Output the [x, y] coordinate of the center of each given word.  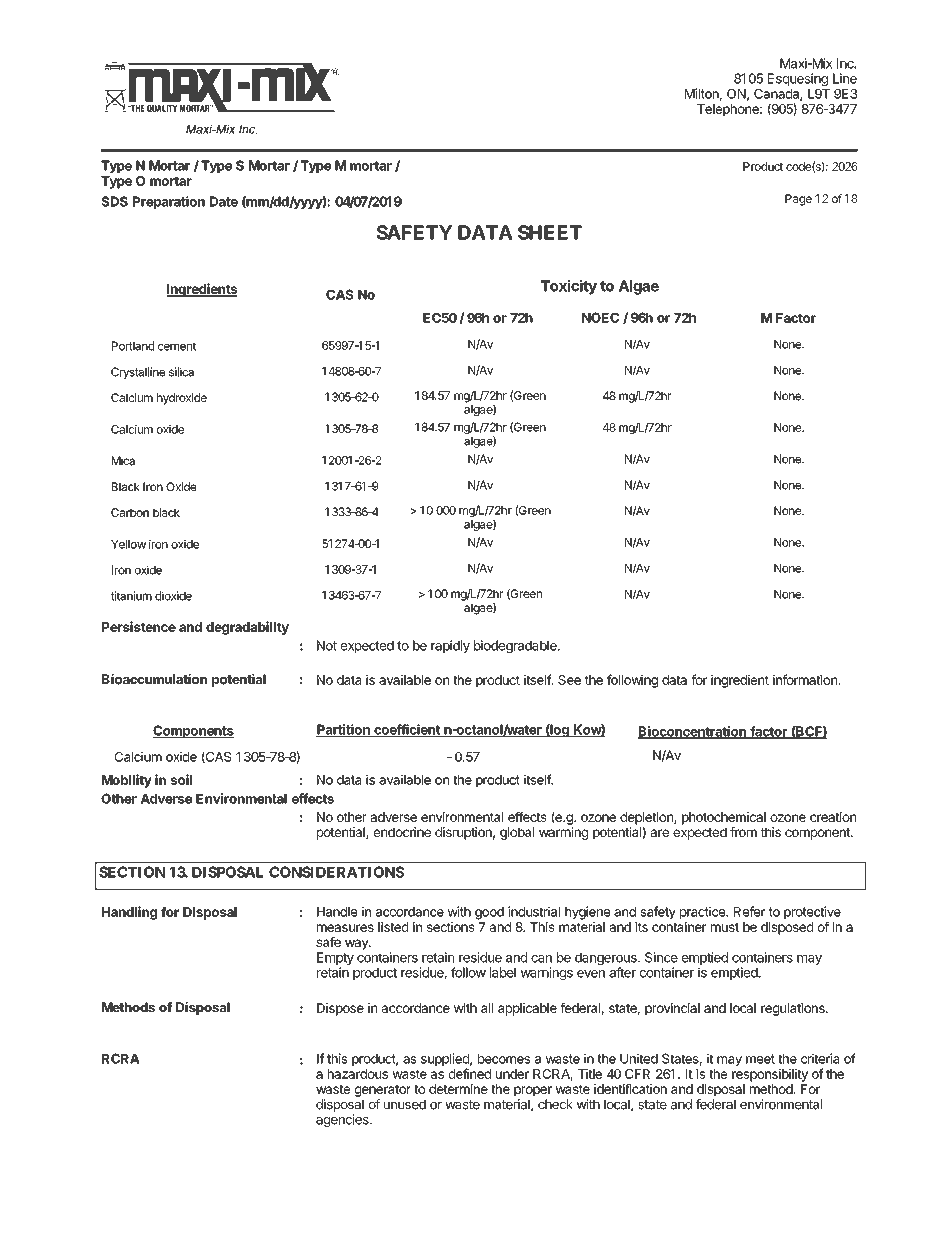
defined [470, 1073]
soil [181, 779]
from [743, 832]
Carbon [130, 512]
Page [798, 200]
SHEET [550, 232]
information [806, 679]
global [517, 833]
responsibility [770, 1075]
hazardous [358, 1074]
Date [224, 201]
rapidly [450, 646]
